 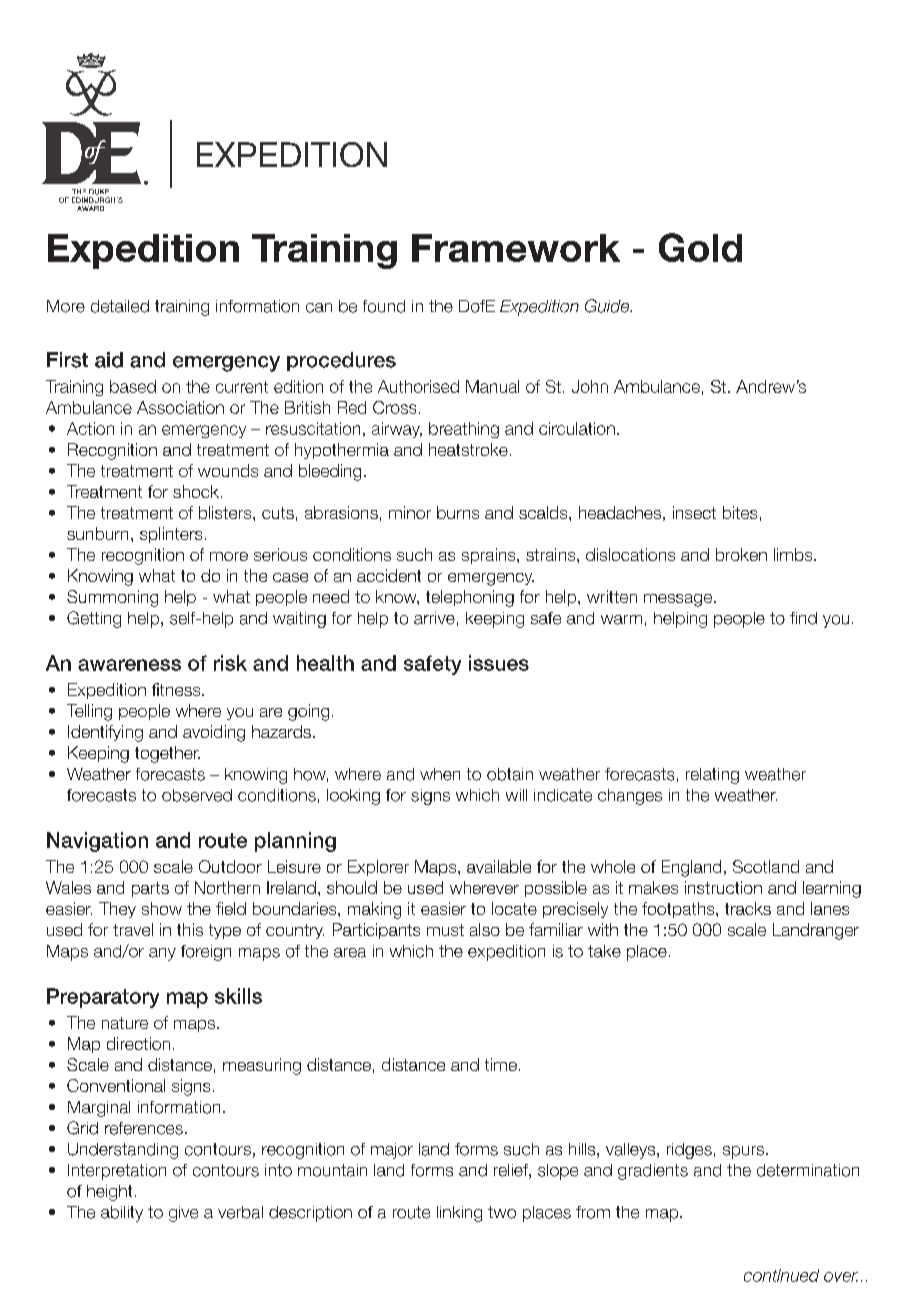 I want to click on Framework, so click(x=516, y=248).
